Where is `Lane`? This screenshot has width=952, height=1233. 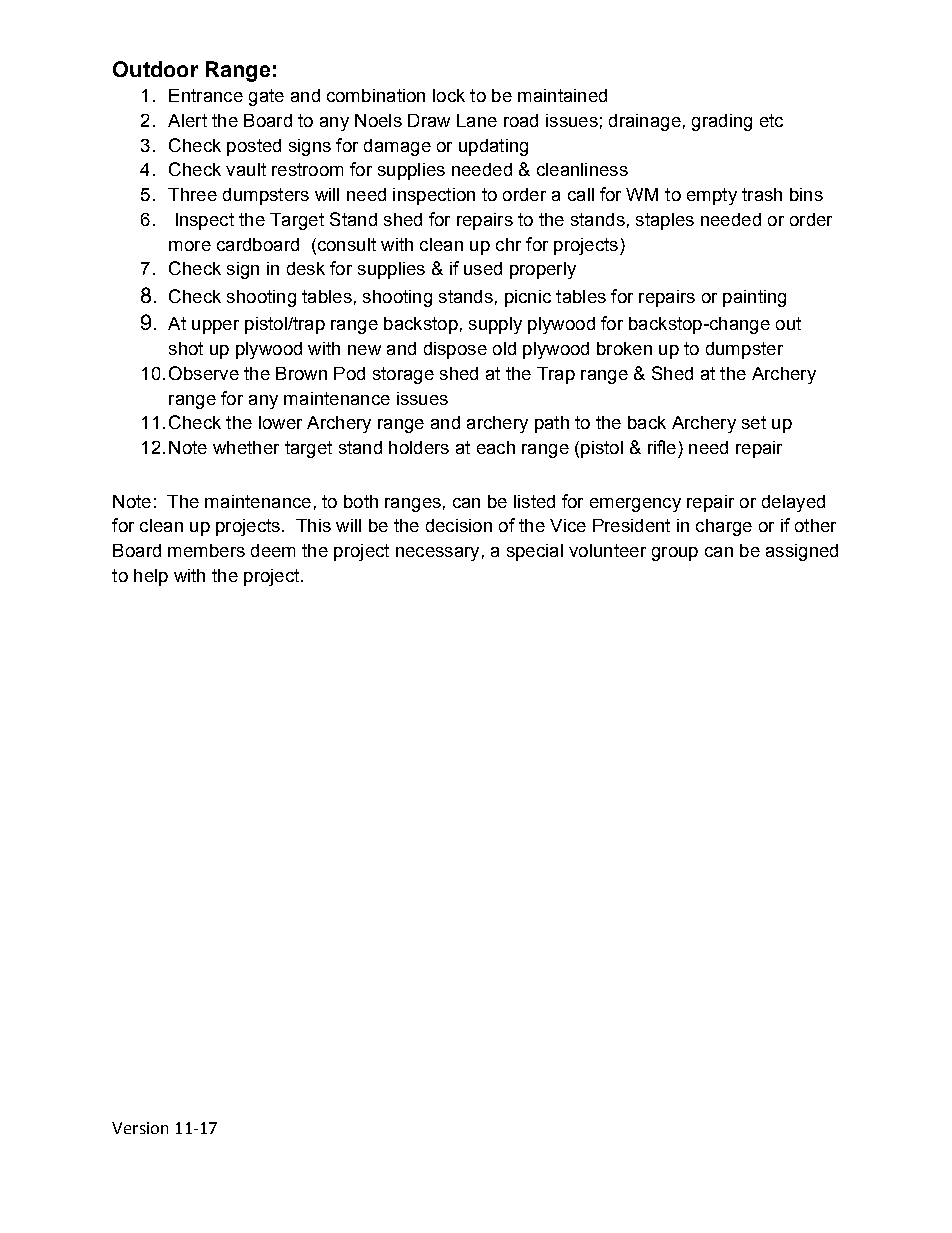
Lane is located at coordinates (477, 120).
